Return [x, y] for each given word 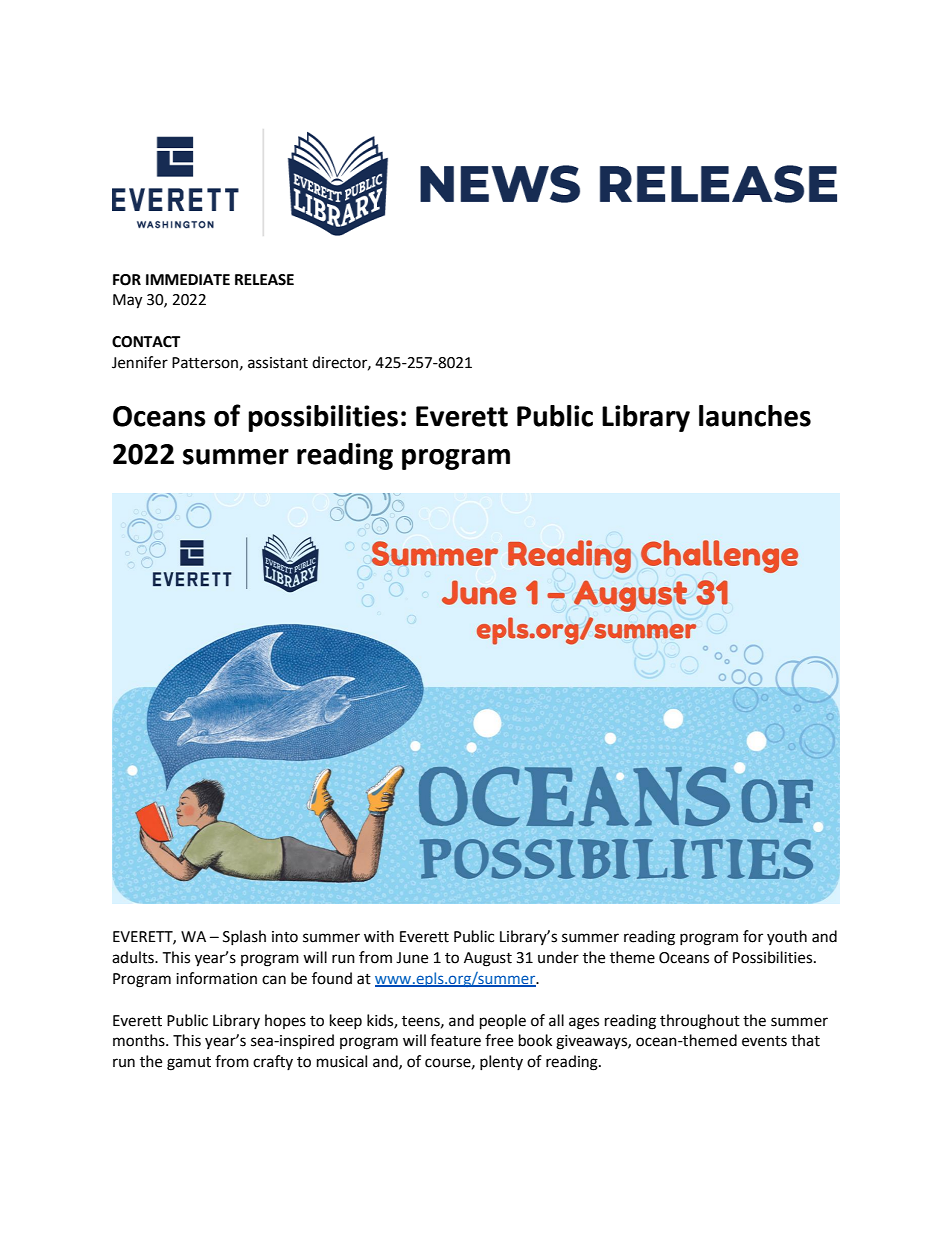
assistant [278, 363]
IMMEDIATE [188, 279]
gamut [189, 1064]
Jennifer [140, 362]
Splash [244, 937]
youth [787, 937]
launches [755, 416]
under [558, 957]
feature [455, 1040]
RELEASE [264, 280]
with [379, 936]
